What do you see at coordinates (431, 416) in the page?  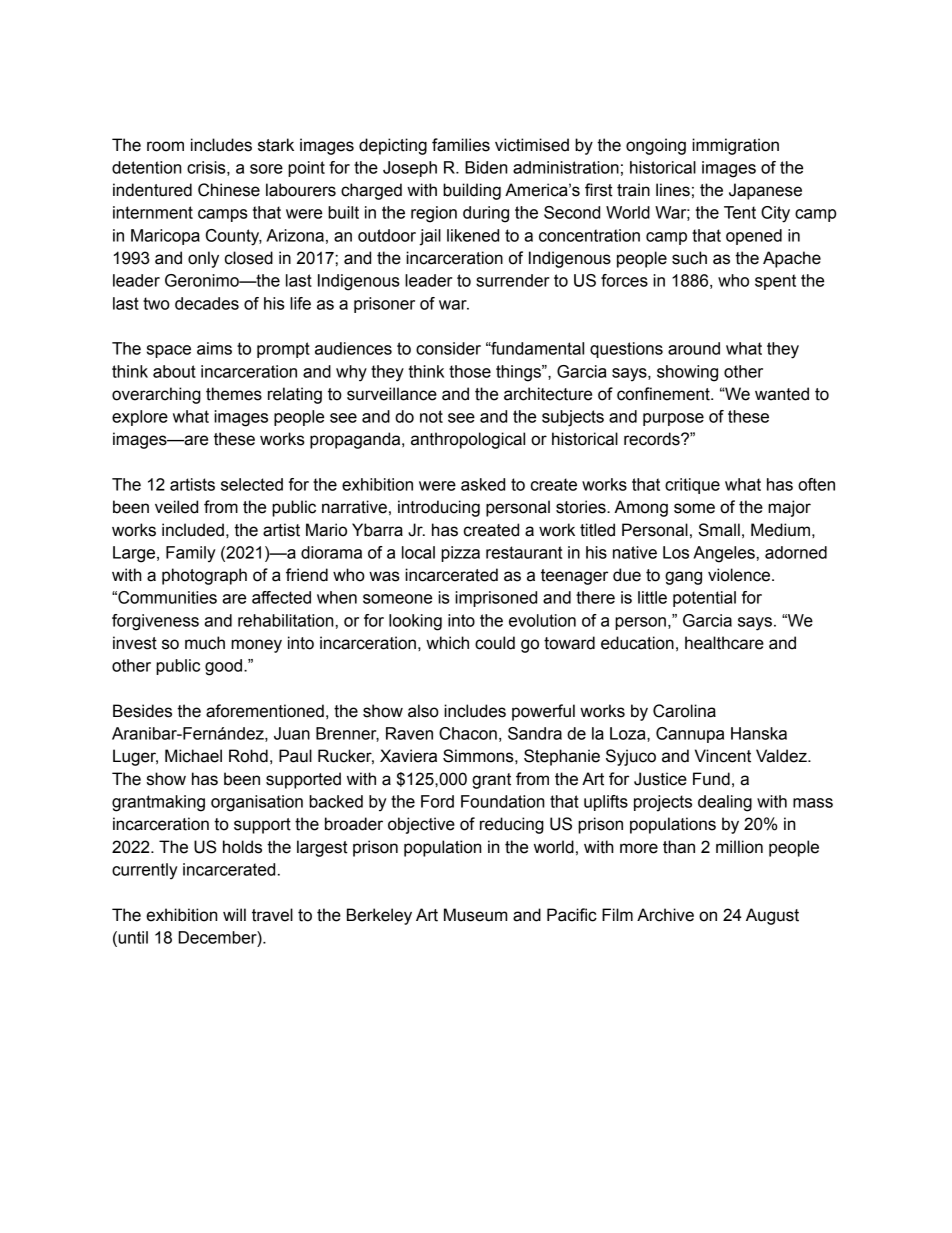 I see `not` at bounding box center [431, 416].
